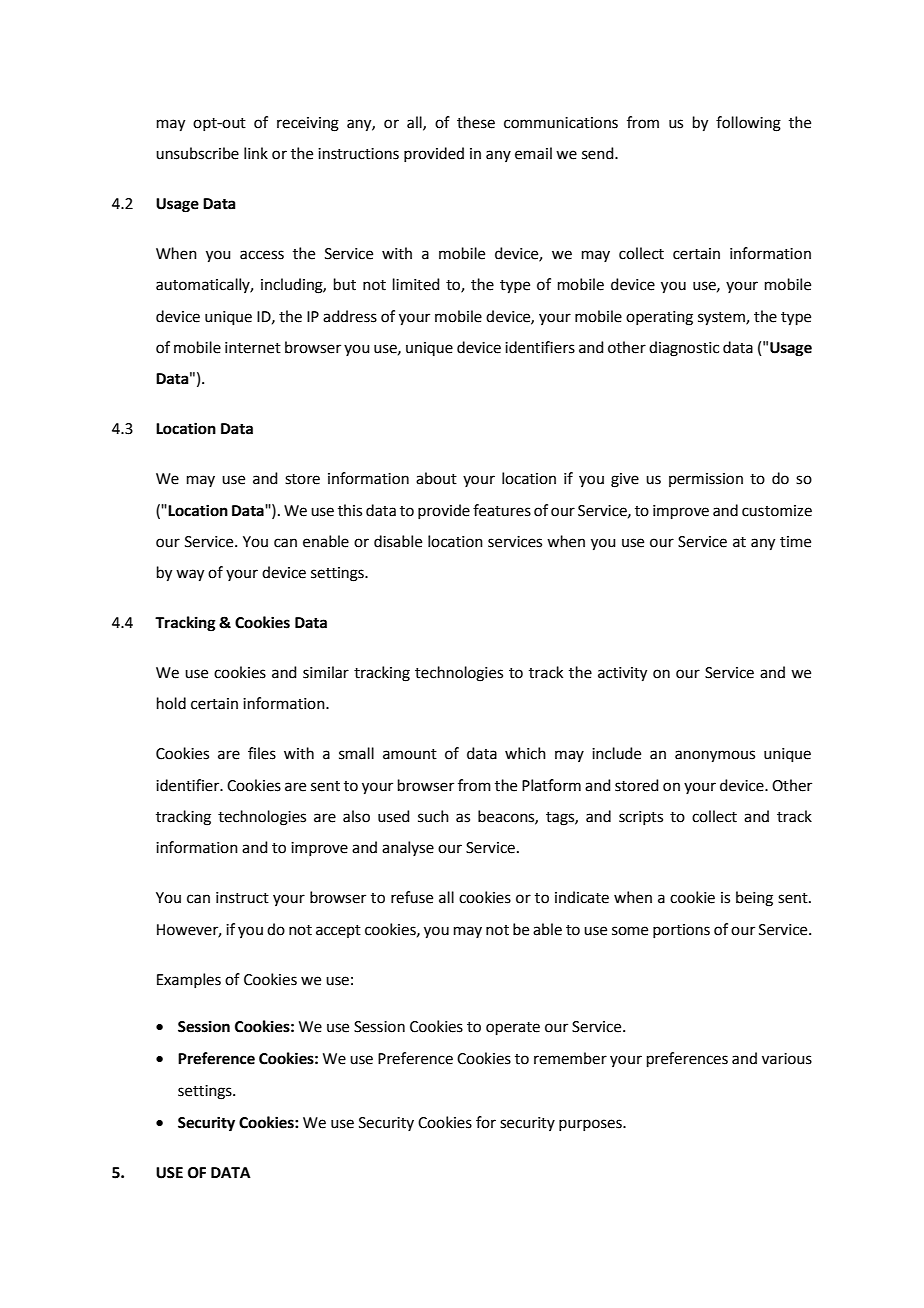 The width and height of the screenshot is (924, 1308). Describe the element at coordinates (433, 816) in the screenshot. I see `such` at that location.
